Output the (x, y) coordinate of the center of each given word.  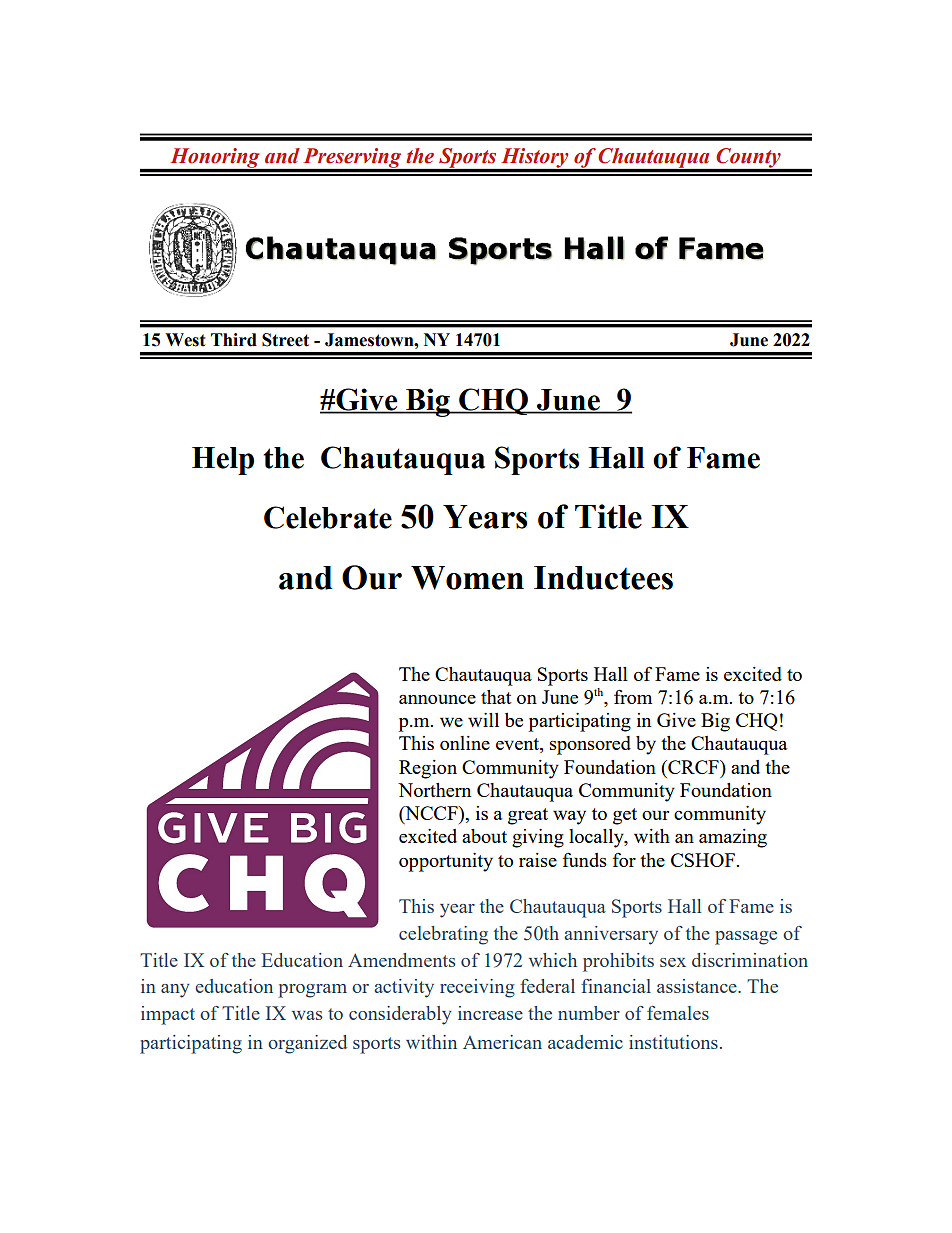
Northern (434, 790)
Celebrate (328, 517)
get (625, 816)
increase (490, 1013)
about (484, 836)
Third (234, 340)
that (496, 697)
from (633, 696)
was (307, 1015)
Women (467, 578)
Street (285, 340)
